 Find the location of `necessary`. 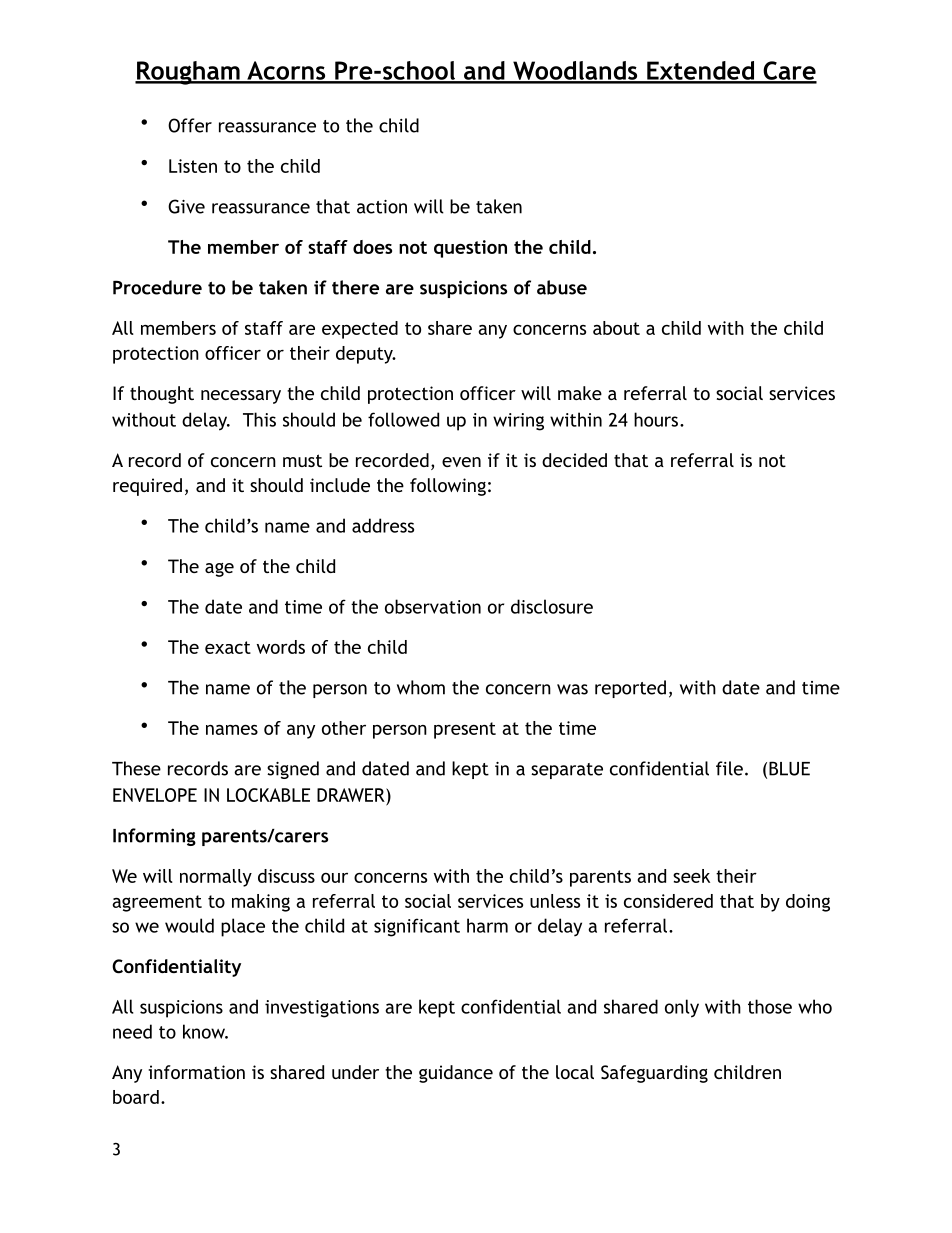

necessary is located at coordinates (241, 397).
